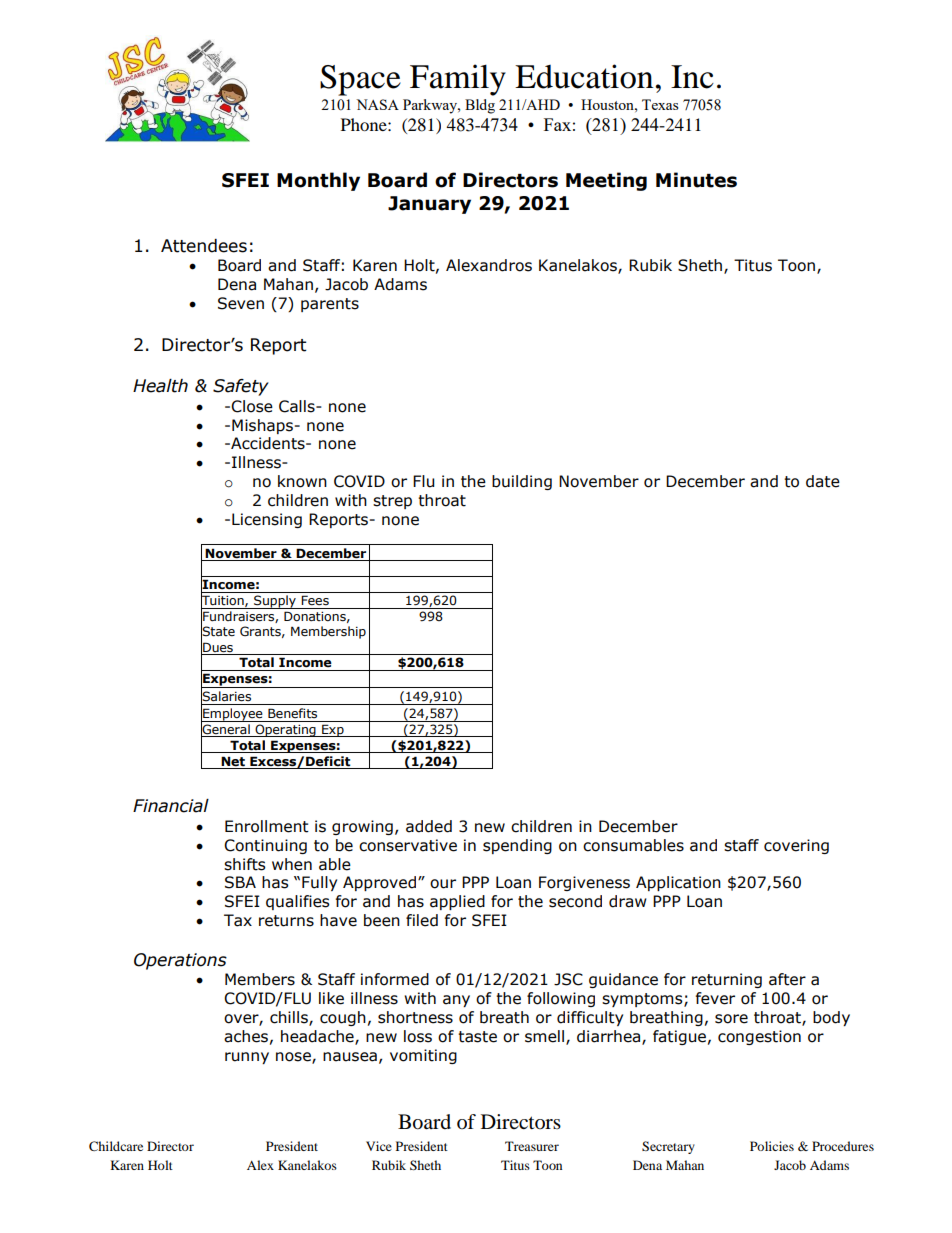  What do you see at coordinates (480, 106) in the image?
I see `Bldg` at bounding box center [480, 106].
